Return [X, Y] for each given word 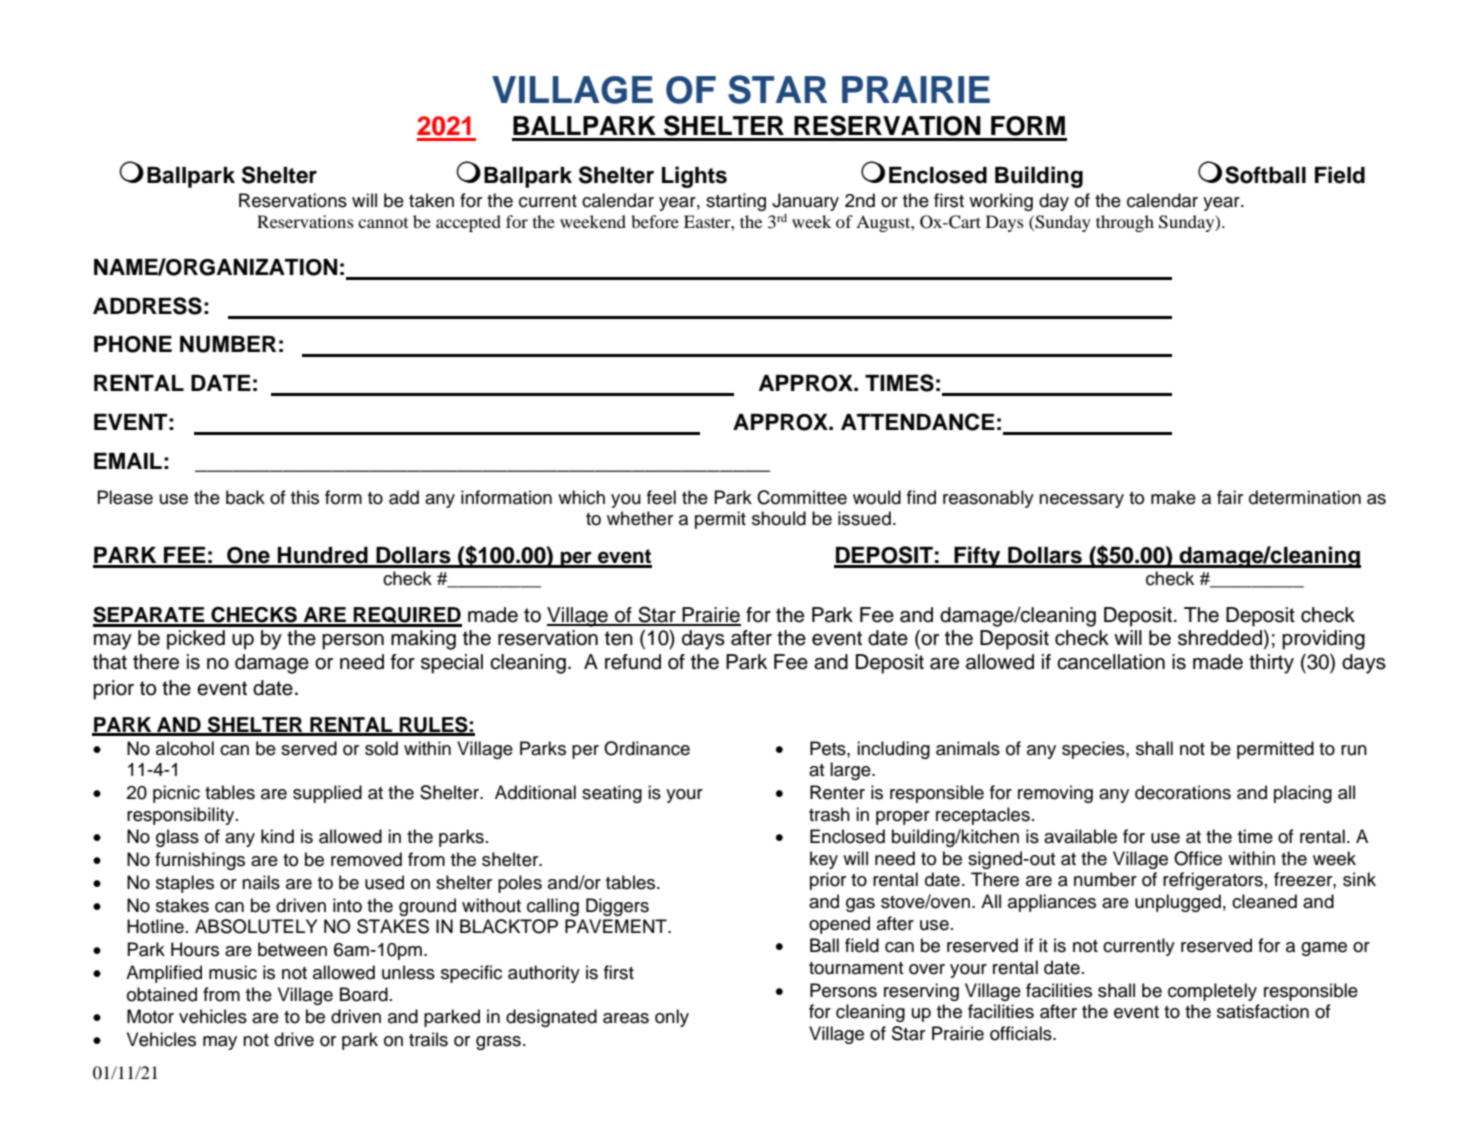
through [1125, 223]
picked [196, 640]
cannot [383, 223]
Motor [150, 1016]
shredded [1221, 639]
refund [633, 662]
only [672, 1018]
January [805, 202]
